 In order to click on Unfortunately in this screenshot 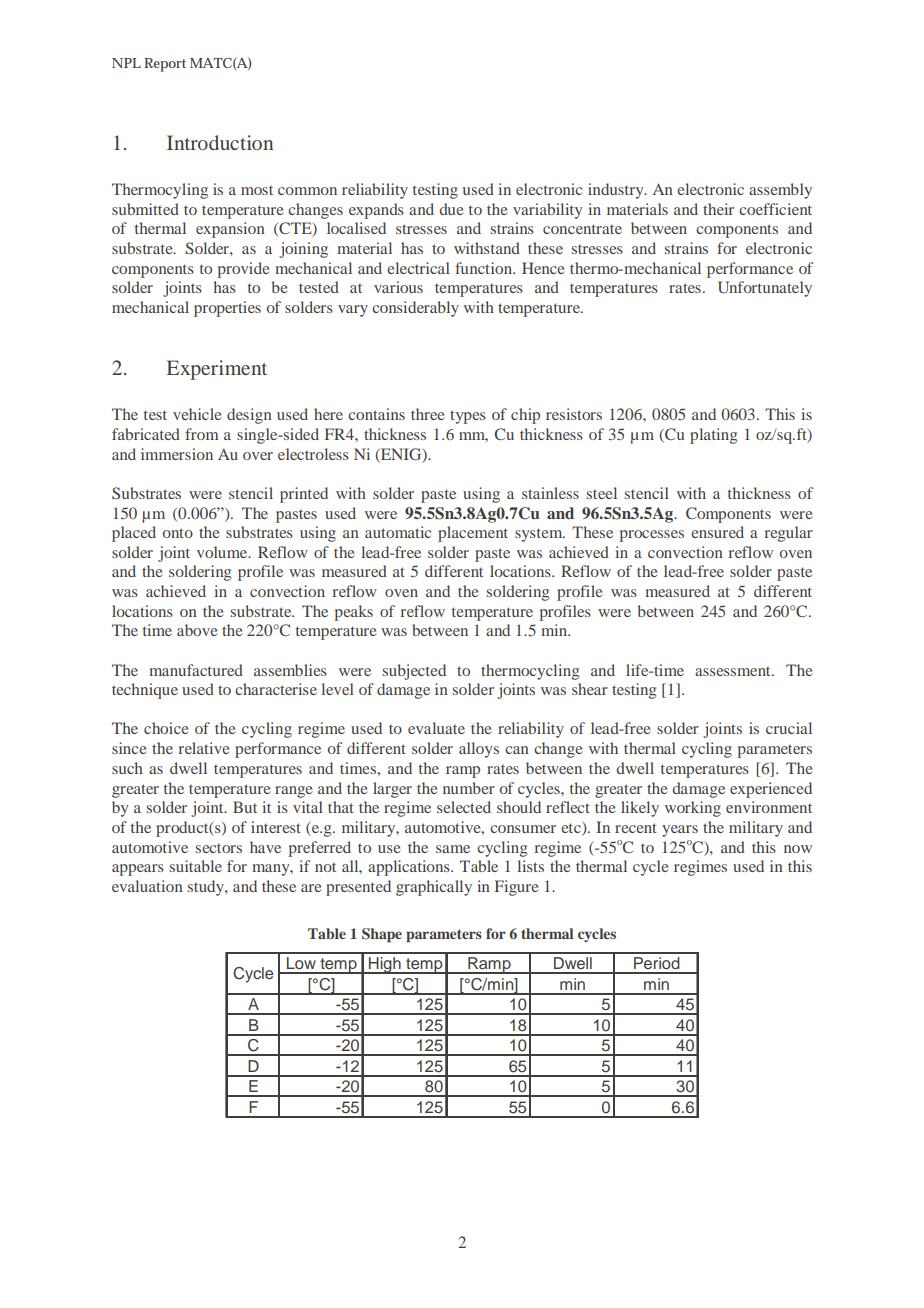, I will do `click(765, 289)`.
